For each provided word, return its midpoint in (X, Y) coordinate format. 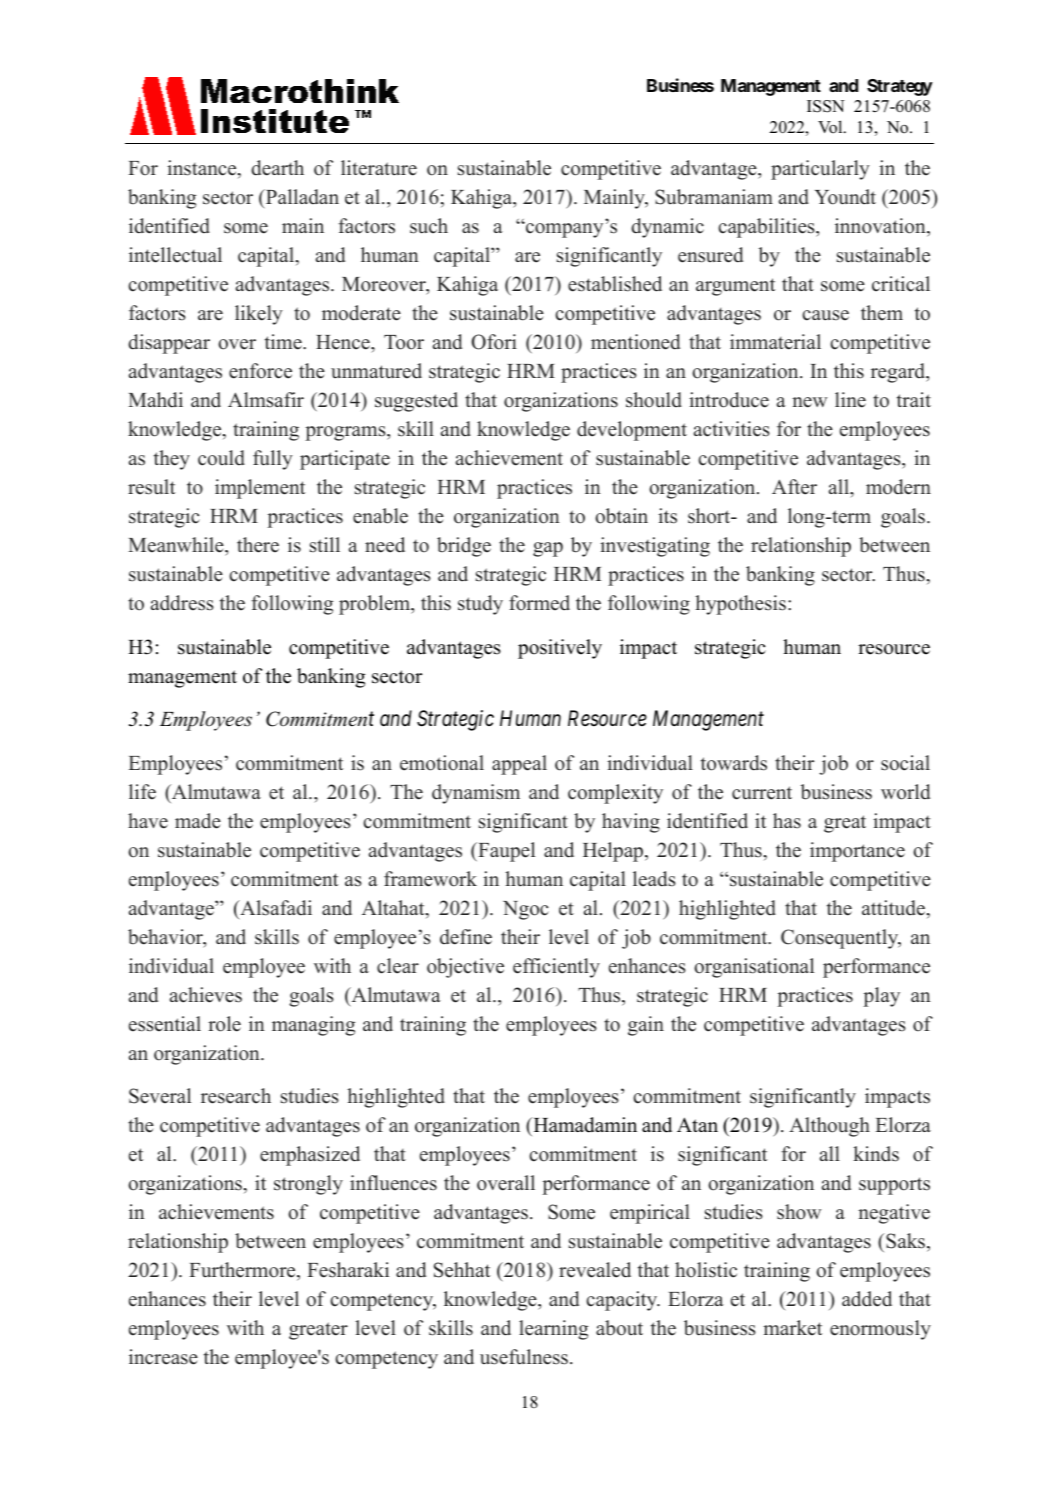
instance (203, 169)
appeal (519, 765)
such (429, 226)
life (142, 792)
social (905, 763)
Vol (831, 127)
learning (553, 1330)
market (792, 1328)
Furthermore (243, 1271)
